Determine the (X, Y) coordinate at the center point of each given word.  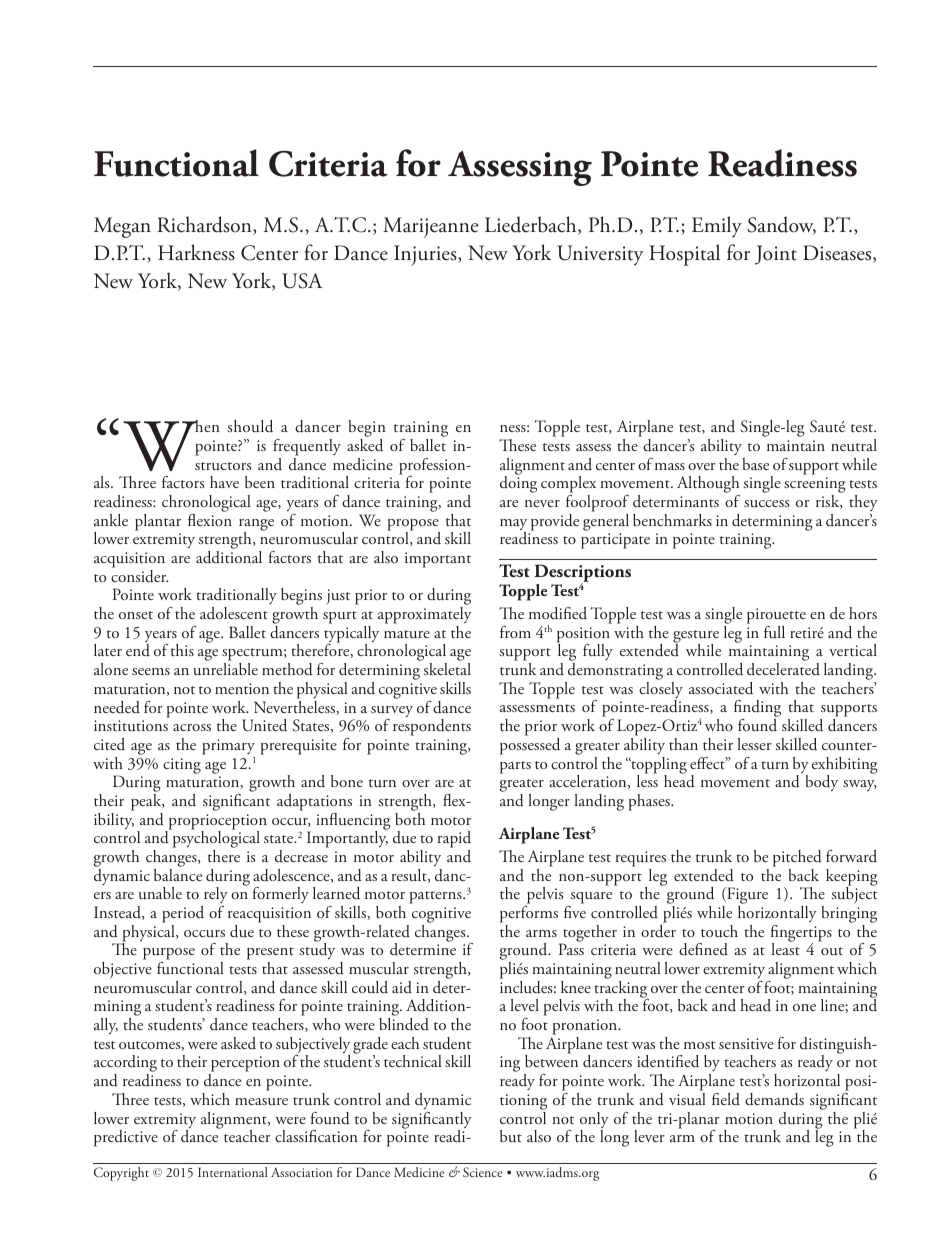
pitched (797, 858)
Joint (776, 255)
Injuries (426, 255)
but (511, 1136)
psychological (215, 840)
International (233, 1172)
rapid (454, 841)
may (513, 526)
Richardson (205, 225)
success (766, 503)
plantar (158, 522)
